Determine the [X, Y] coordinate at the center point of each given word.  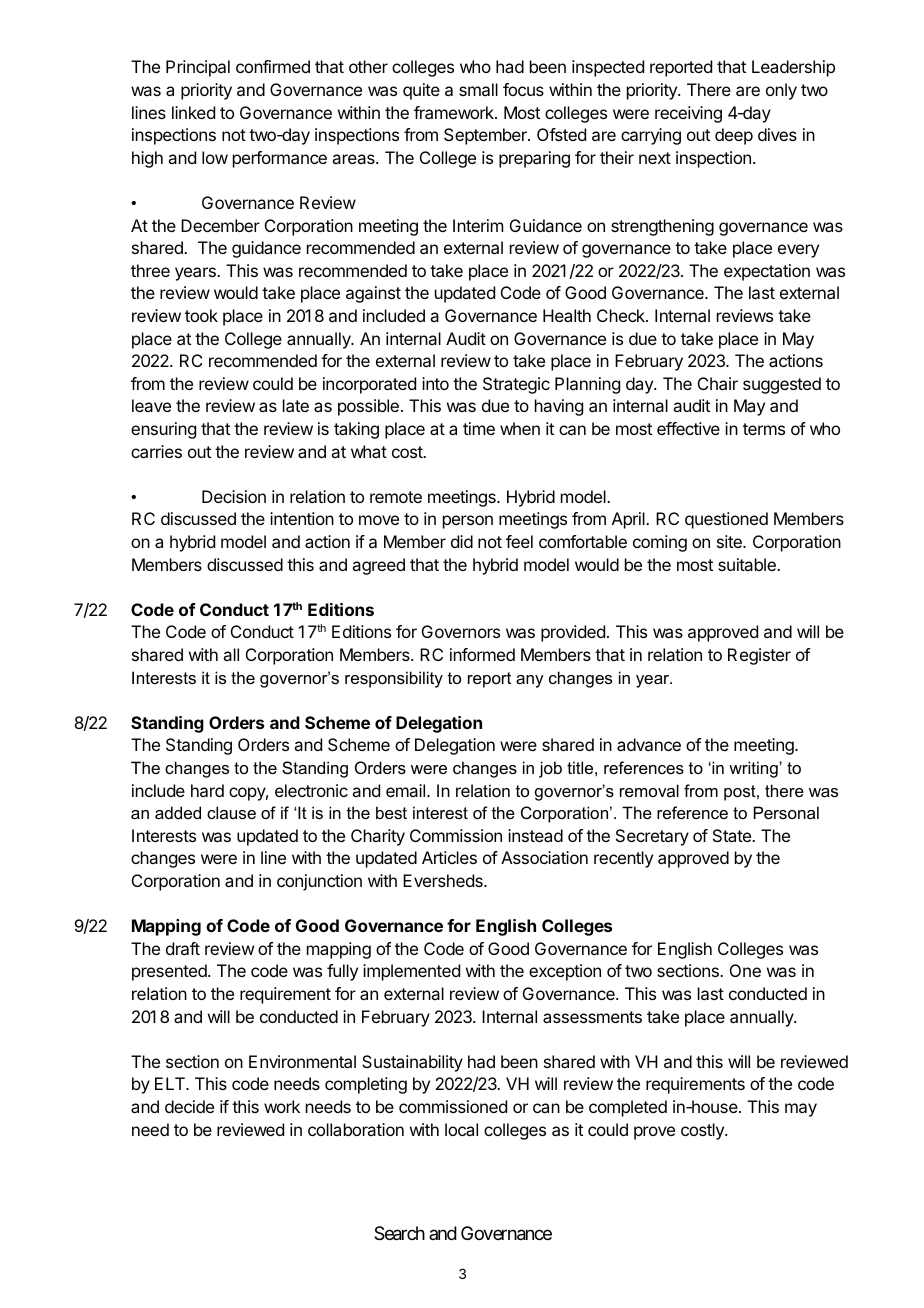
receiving [688, 114]
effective [688, 428]
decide [189, 1106]
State [733, 835]
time [479, 428]
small [478, 89]
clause [231, 812]
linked [193, 112]
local [461, 1129]
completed [628, 1108]
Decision [234, 496]
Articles [449, 857]
